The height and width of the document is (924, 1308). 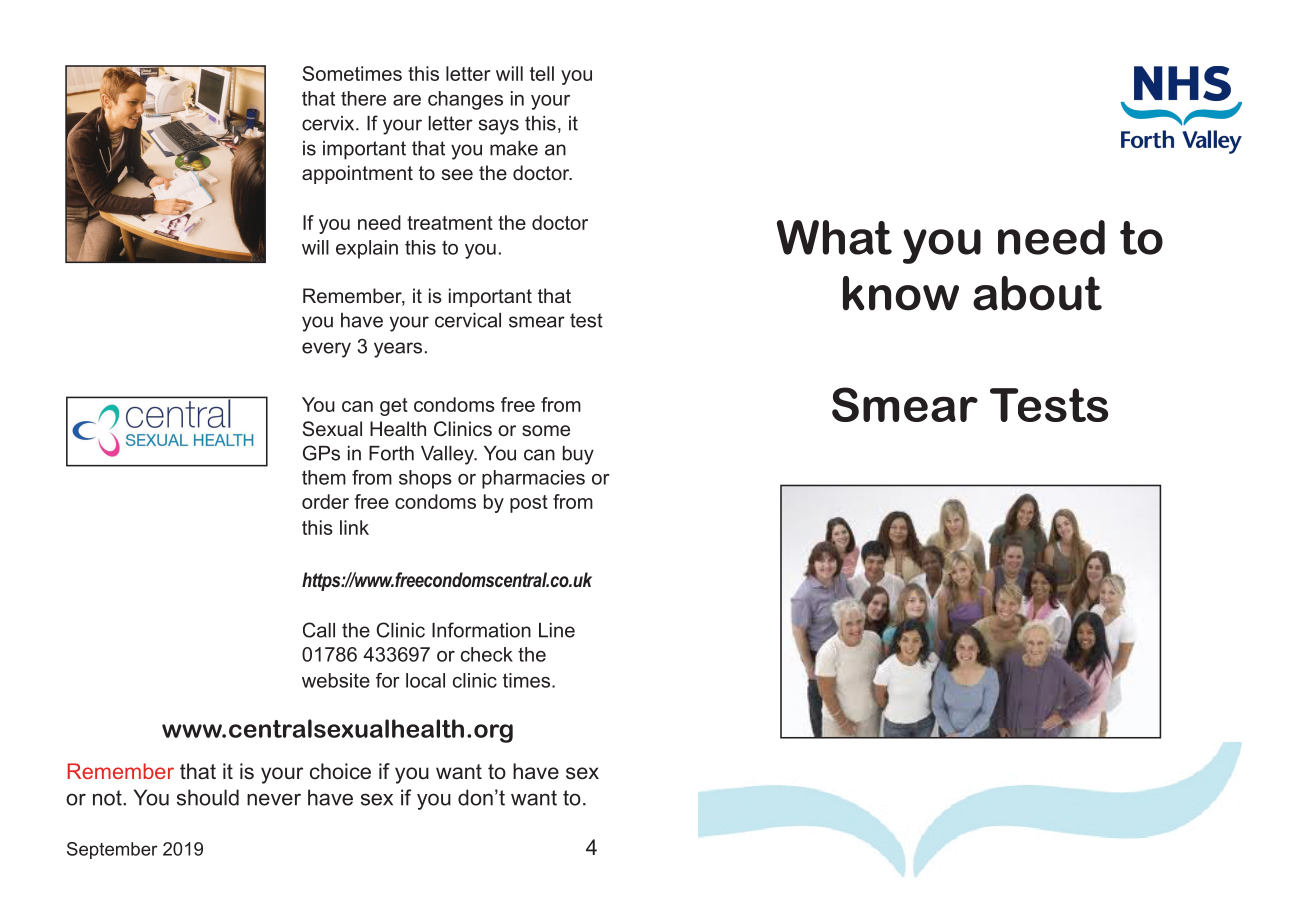 I want to click on Line, so click(x=557, y=630).
